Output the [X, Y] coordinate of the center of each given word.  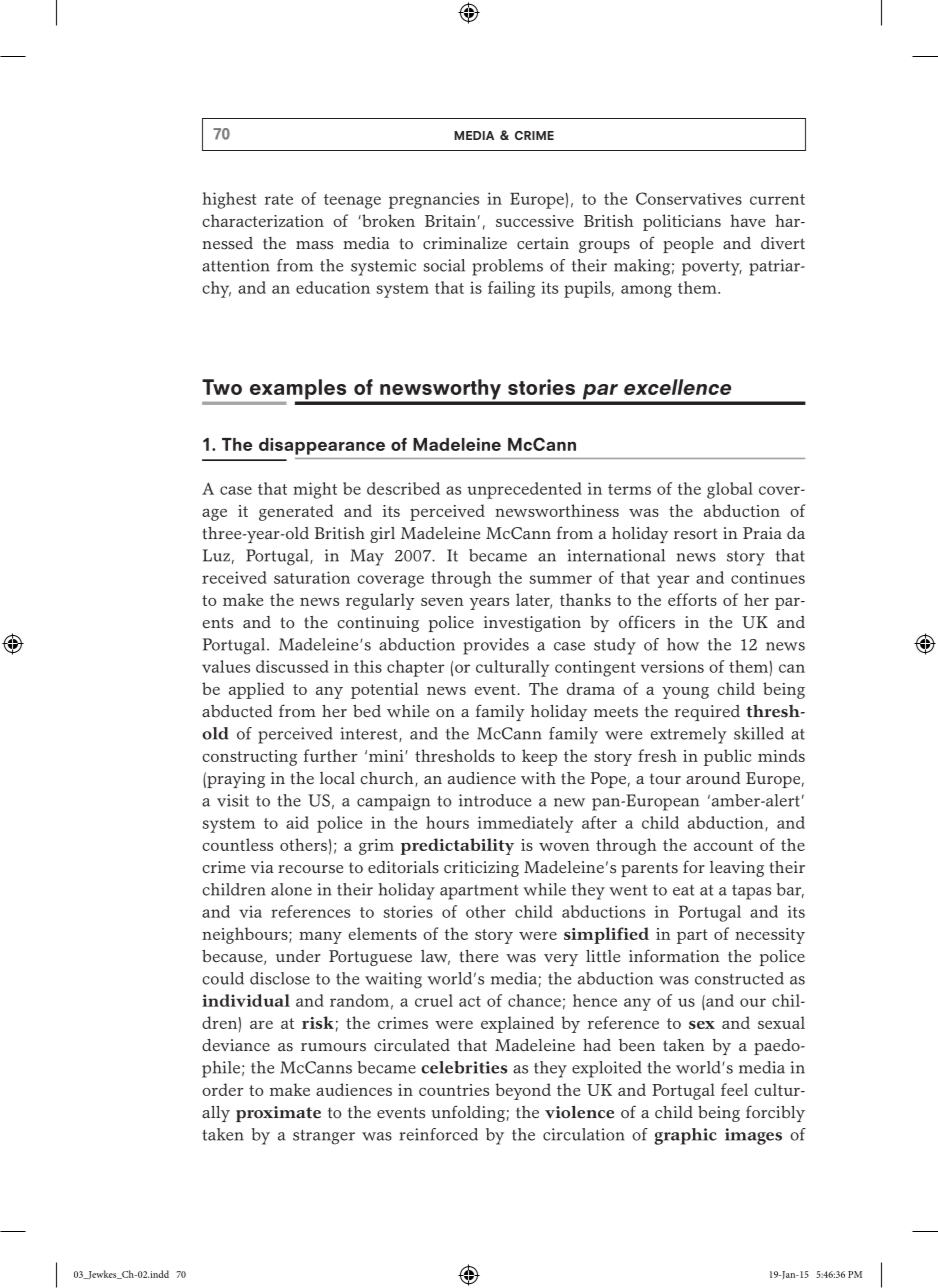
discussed [292, 666]
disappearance [322, 446]
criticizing [481, 869]
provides [496, 646]
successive [535, 221]
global [730, 490]
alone [291, 889]
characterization [263, 220]
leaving [737, 869]
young [685, 693]
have [747, 220]
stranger [324, 1137]
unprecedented [524, 490]
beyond [523, 1091]
